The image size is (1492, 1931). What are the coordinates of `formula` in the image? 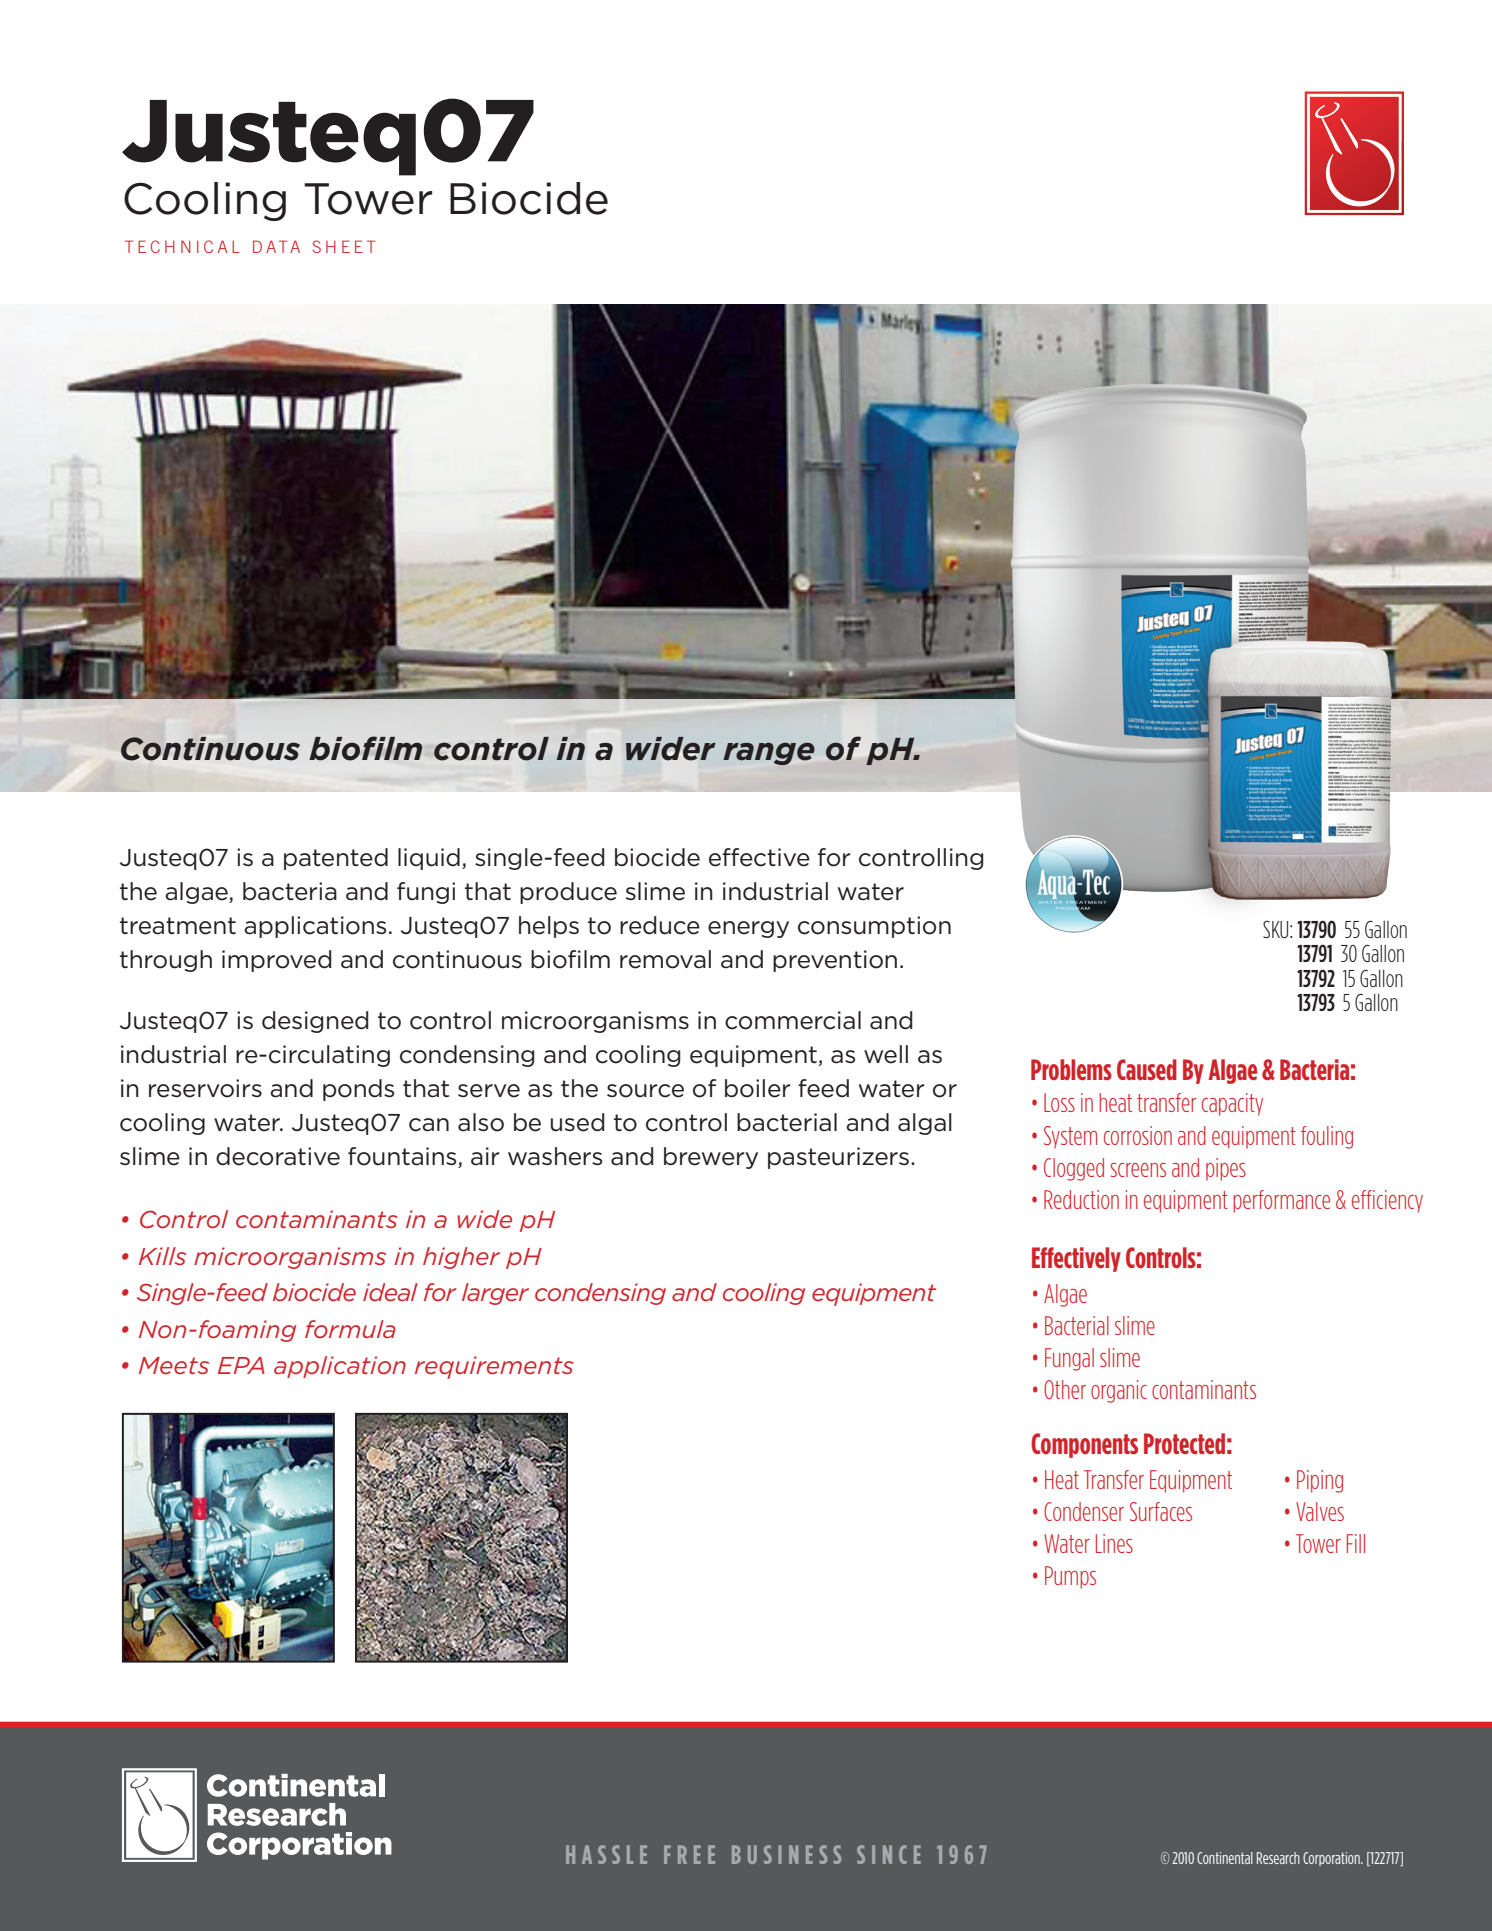 It's located at (350, 1329).
